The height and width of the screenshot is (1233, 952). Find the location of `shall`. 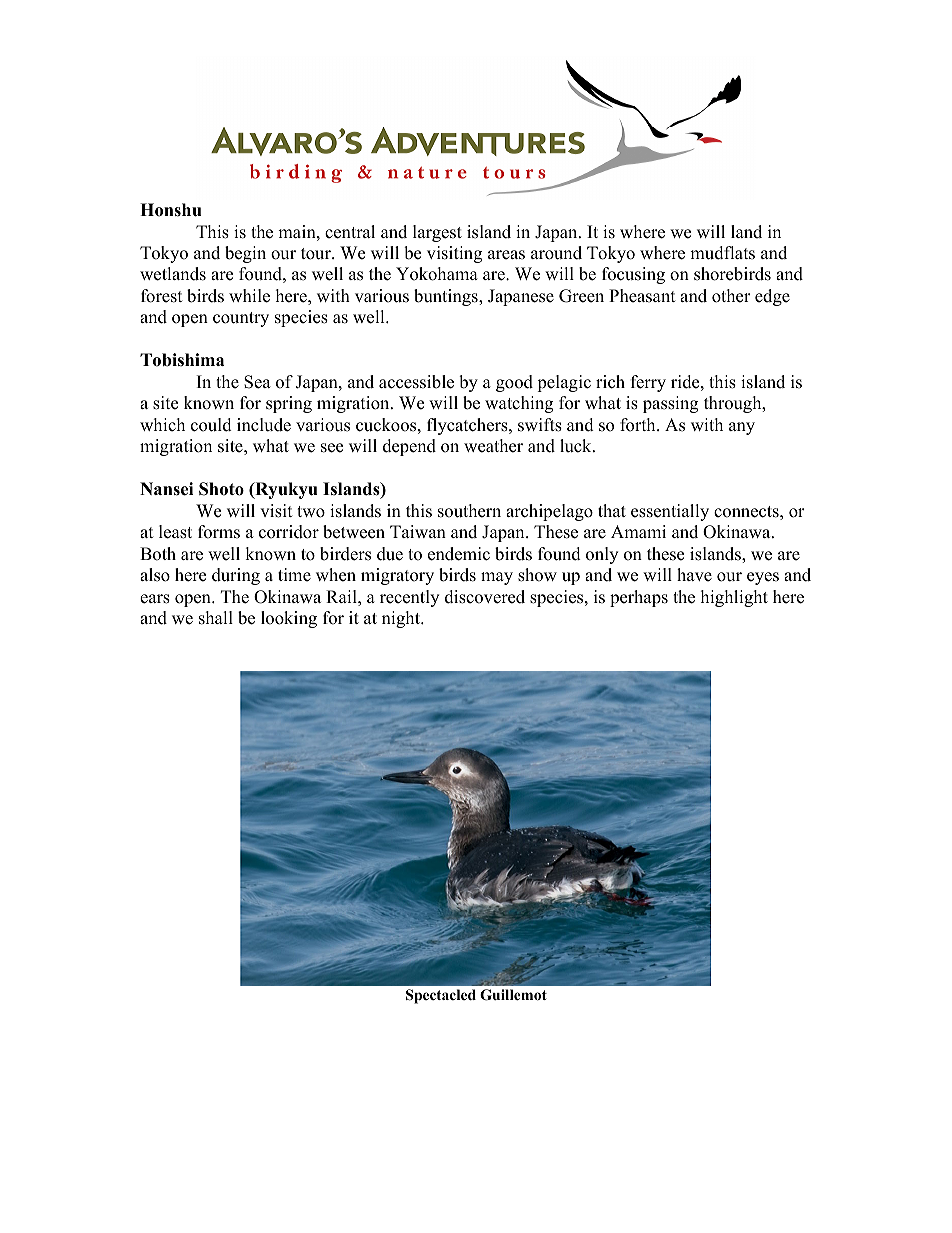

shall is located at coordinates (216, 618).
